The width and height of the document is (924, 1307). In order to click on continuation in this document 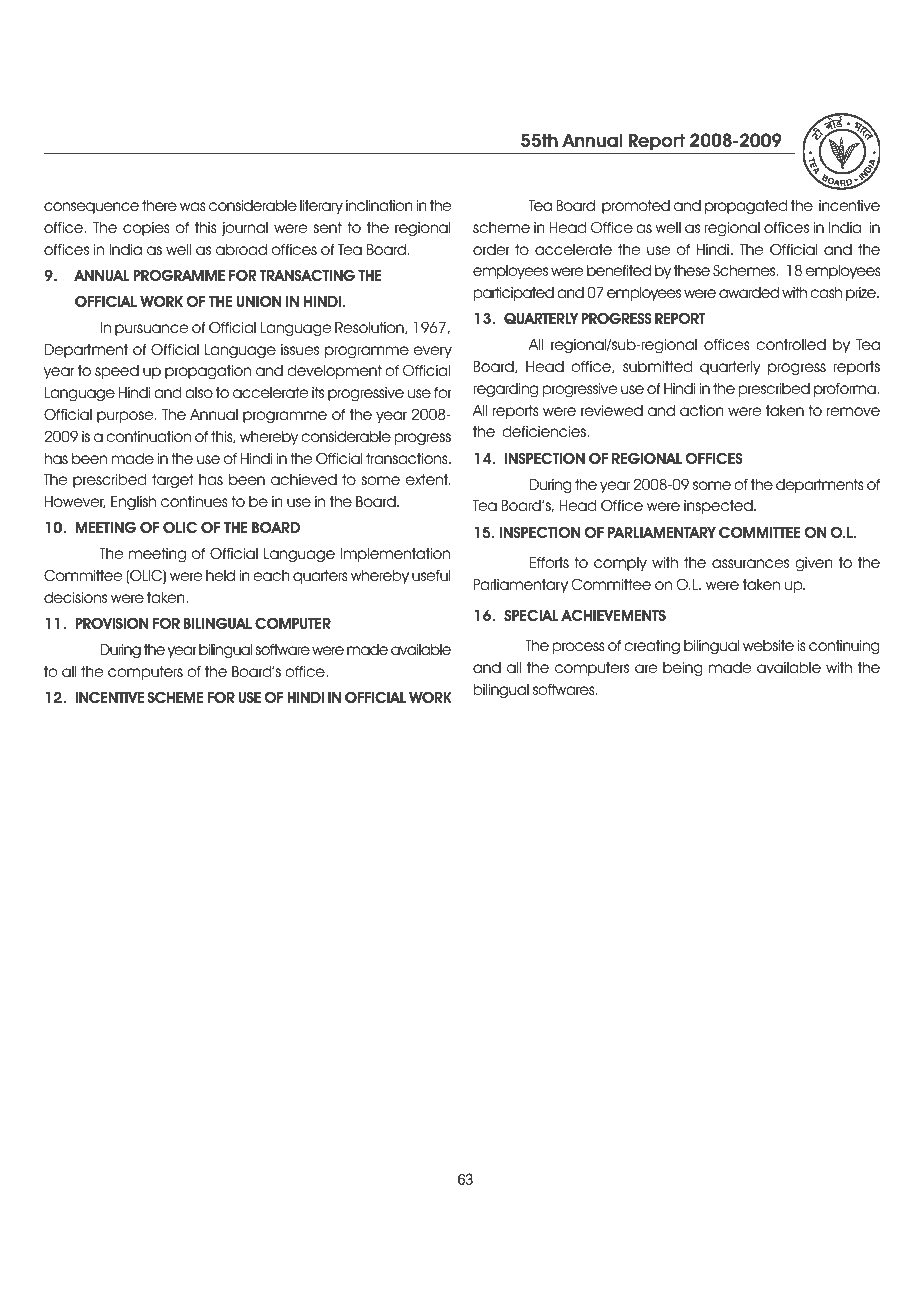, I will do `click(148, 437)`.
